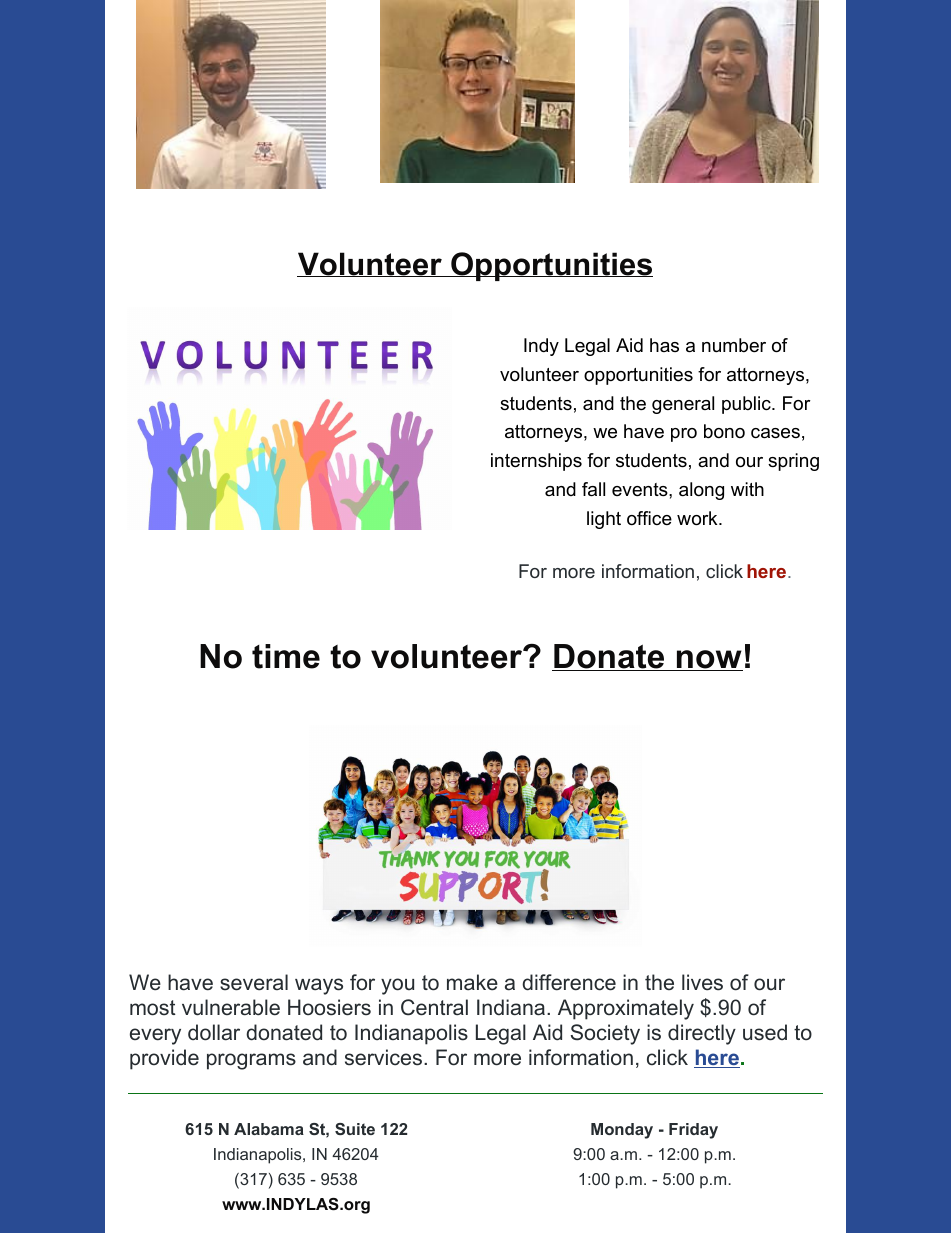 This page has width=952, height=1233. What do you see at coordinates (734, 345) in the page?
I see `number` at bounding box center [734, 345].
